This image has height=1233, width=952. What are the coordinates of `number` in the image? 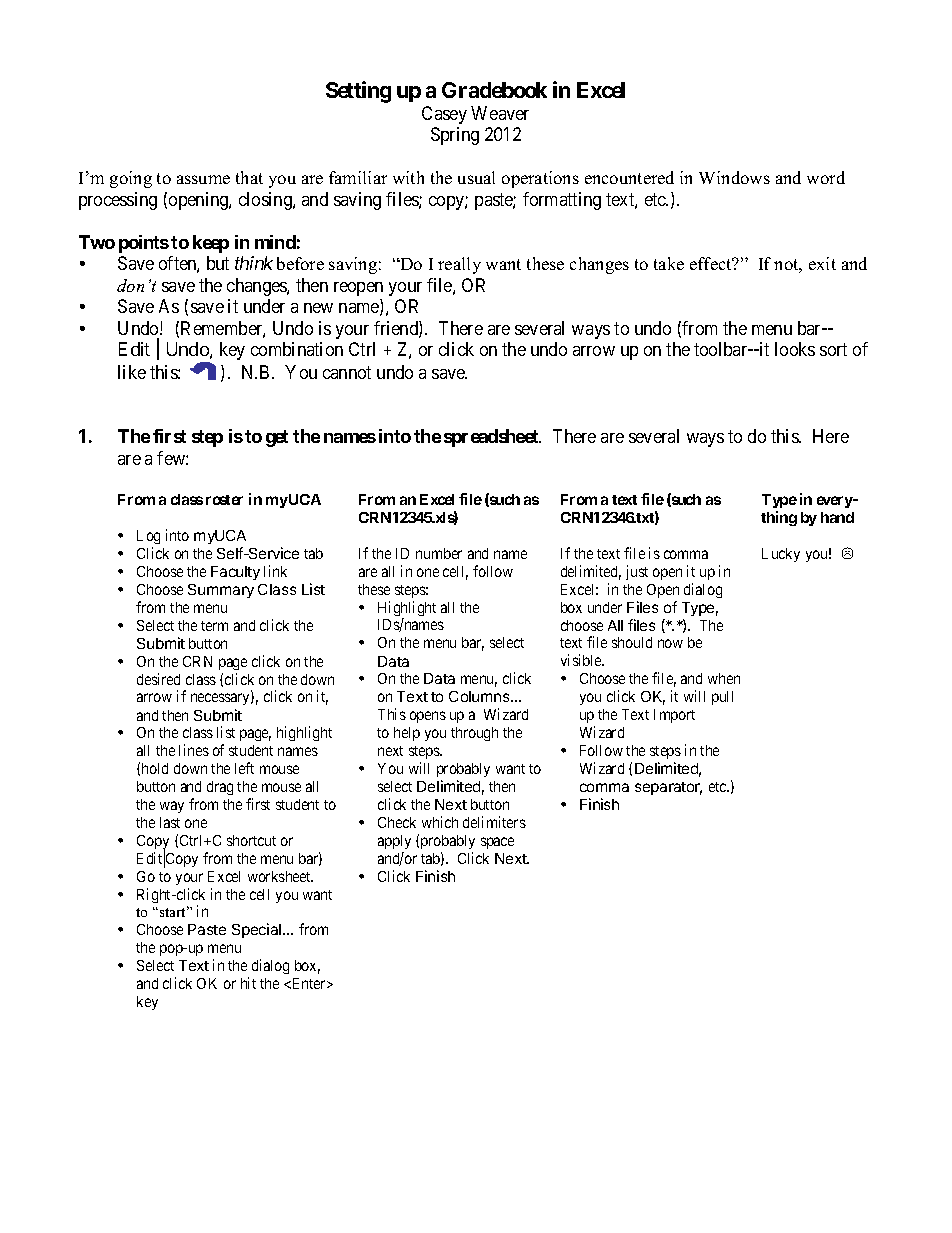 It's located at (439, 553).
